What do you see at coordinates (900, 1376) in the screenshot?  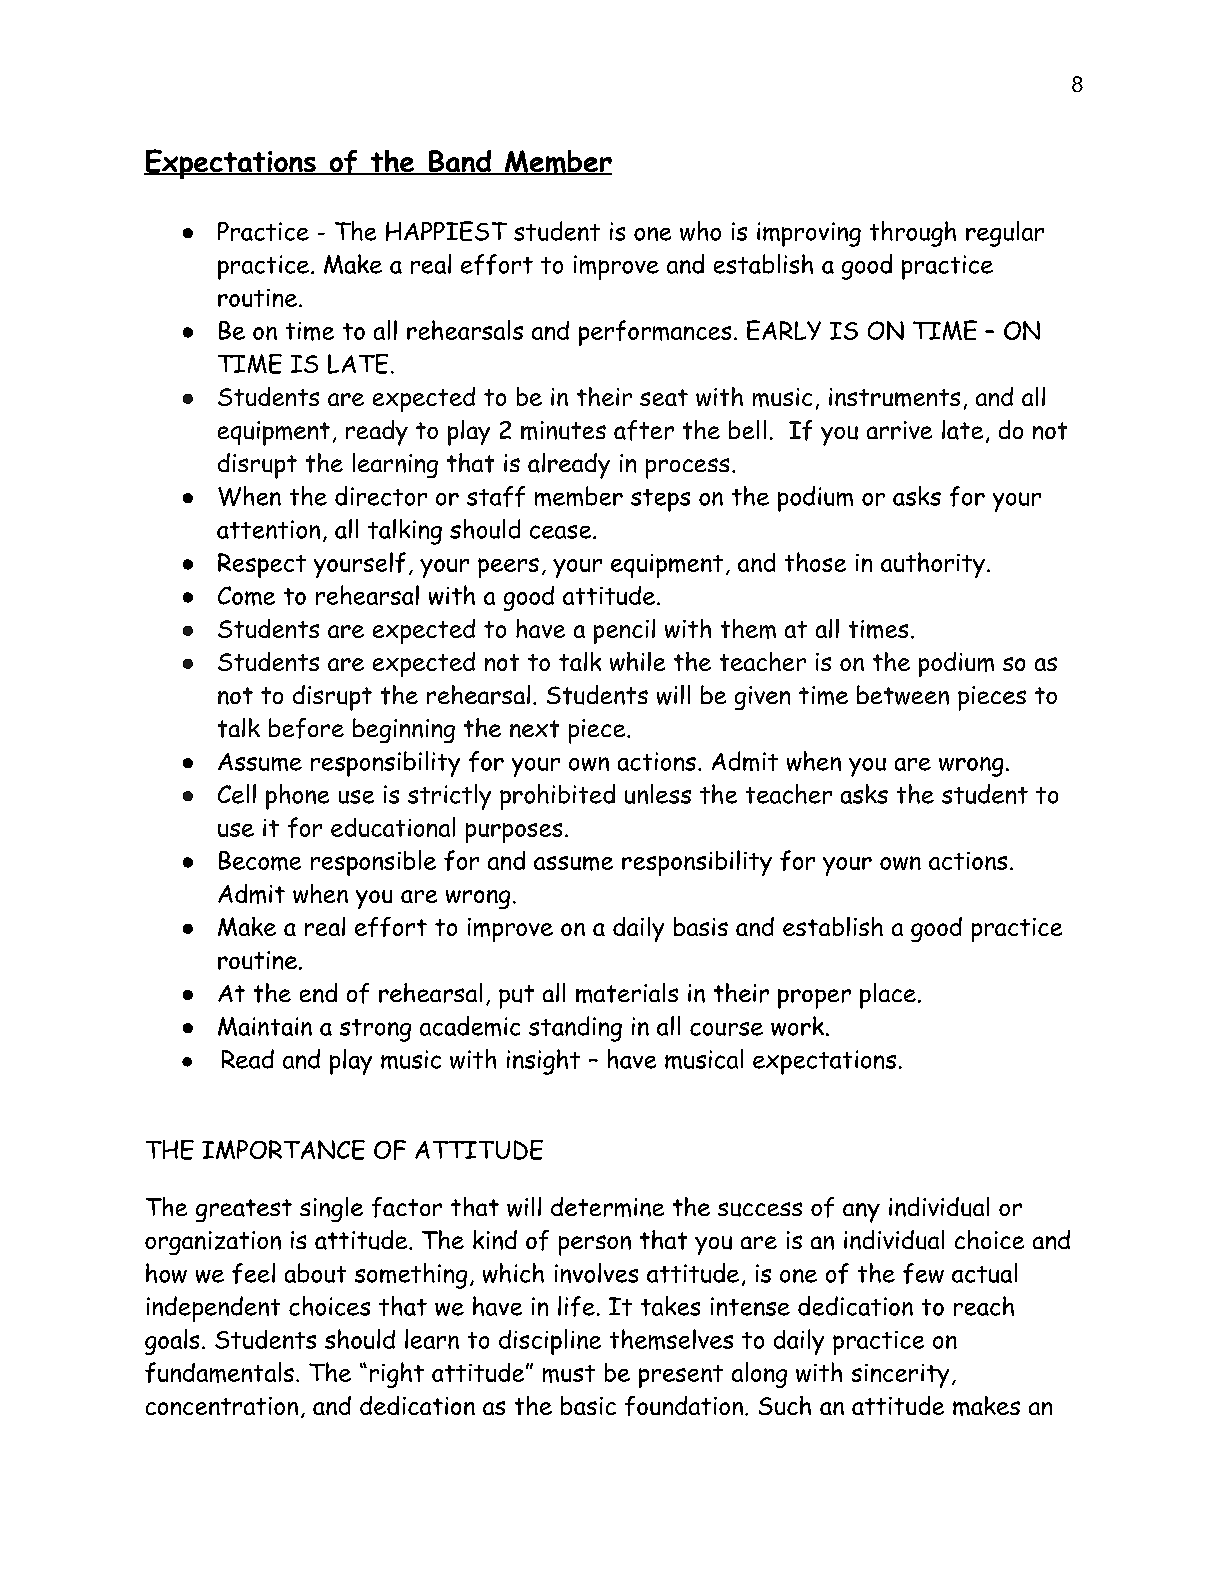 I see `sincerity` at bounding box center [900, 1376].
